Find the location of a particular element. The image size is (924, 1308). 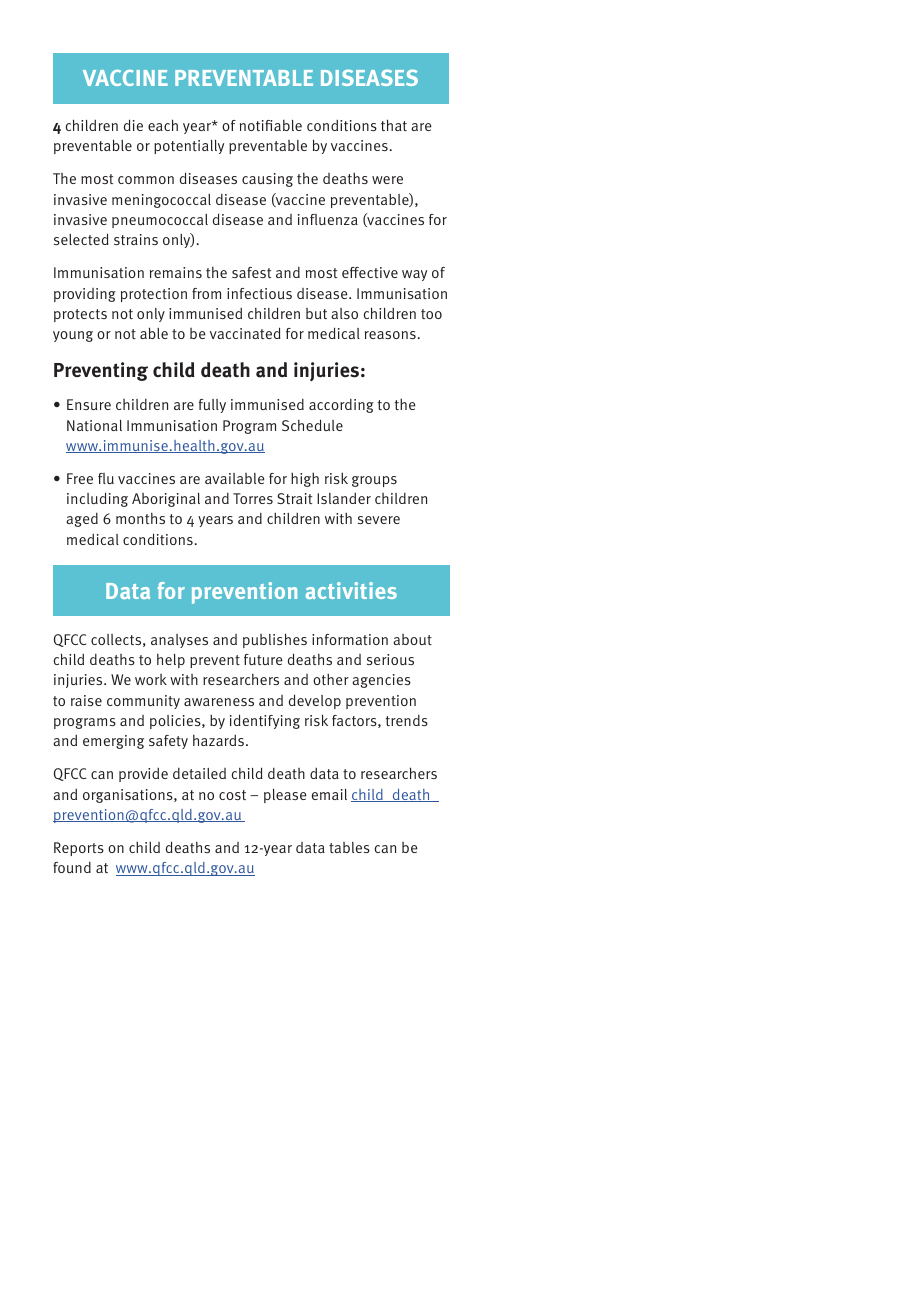

identifying is located at coordinates (265, 721).
